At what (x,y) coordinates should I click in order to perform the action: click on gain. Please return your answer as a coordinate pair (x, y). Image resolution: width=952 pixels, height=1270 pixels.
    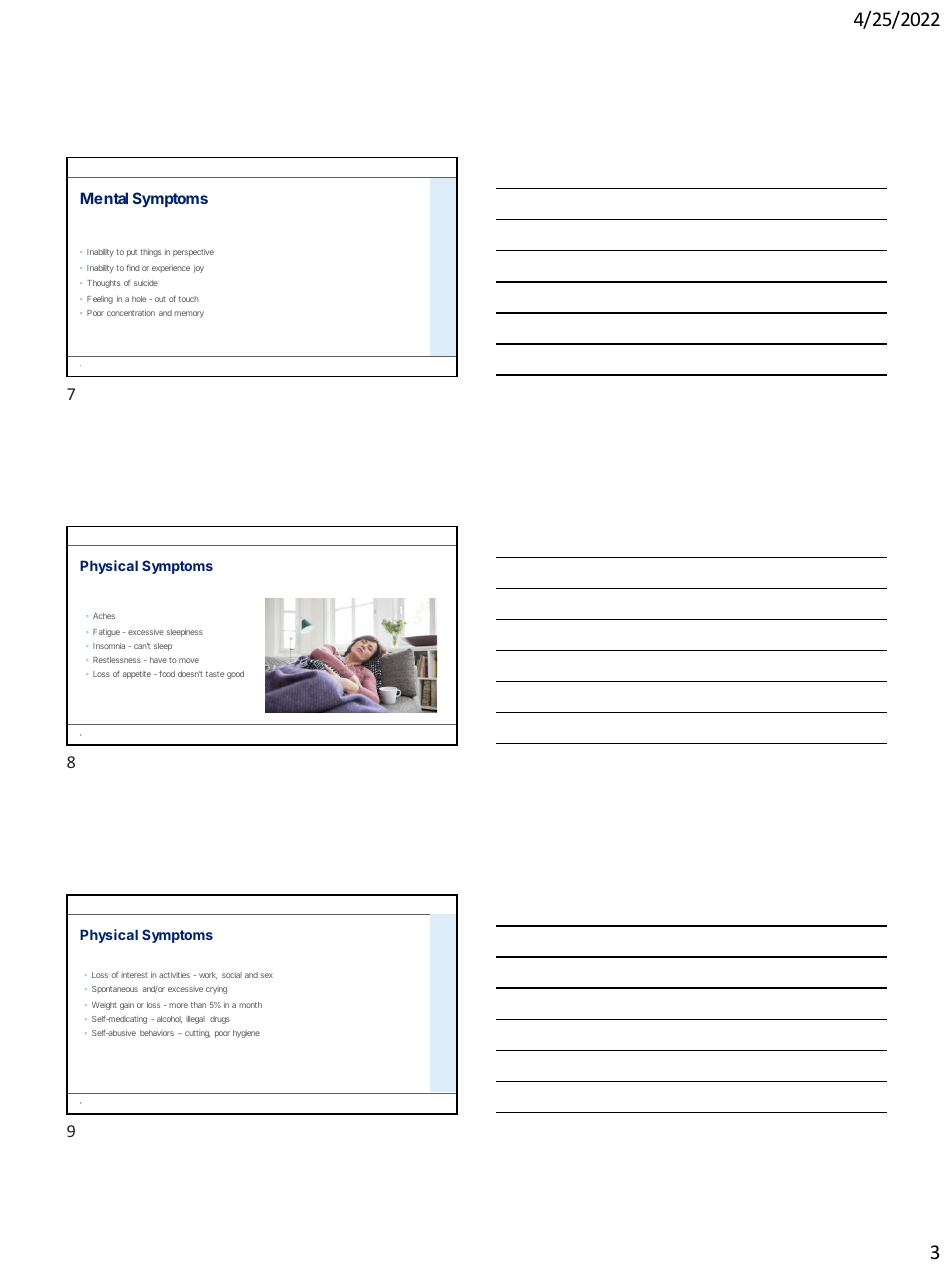
    Looking at the image, I should click on (127, 1006).
